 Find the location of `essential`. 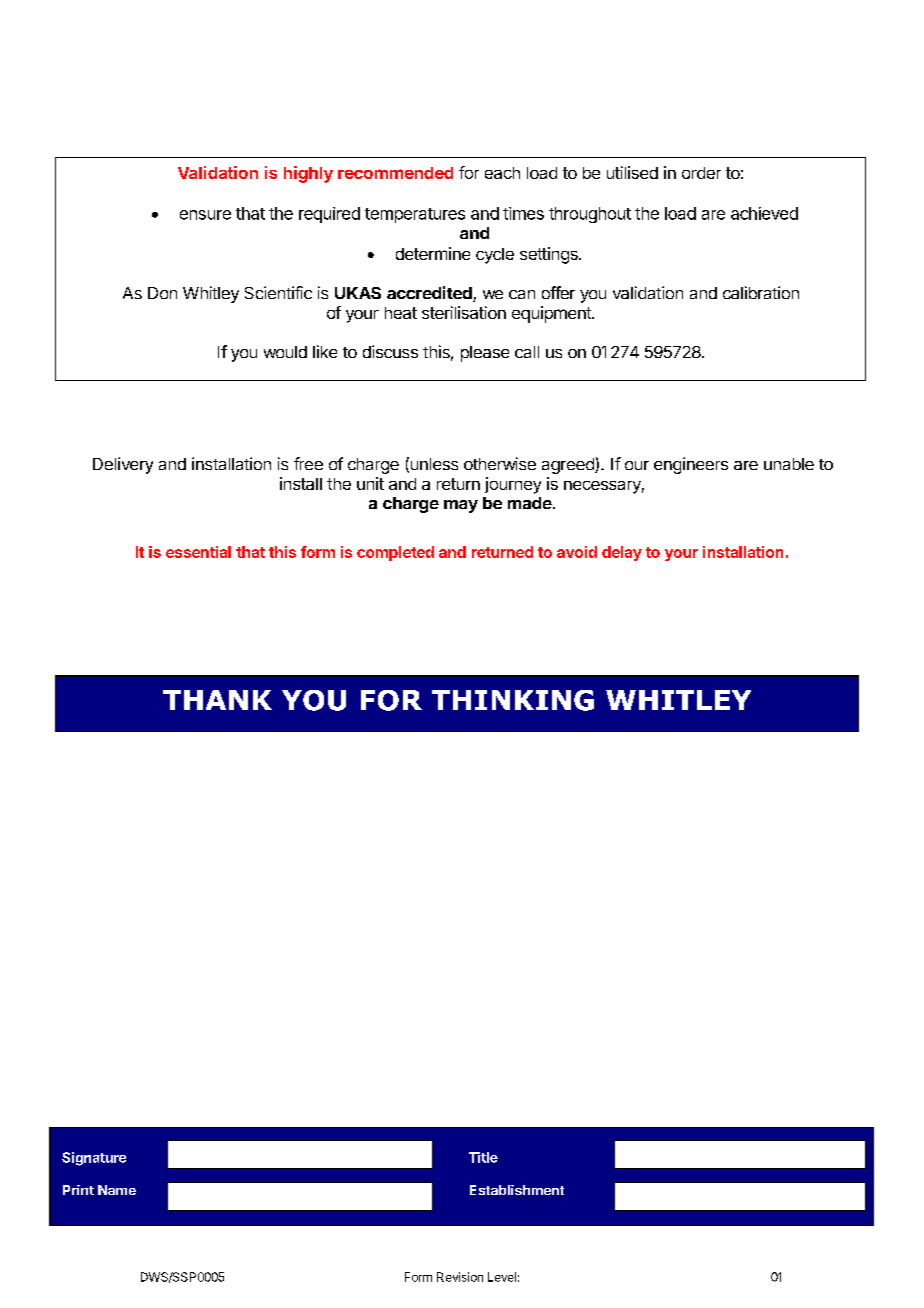

essential is located at coordinates (198, 552).
